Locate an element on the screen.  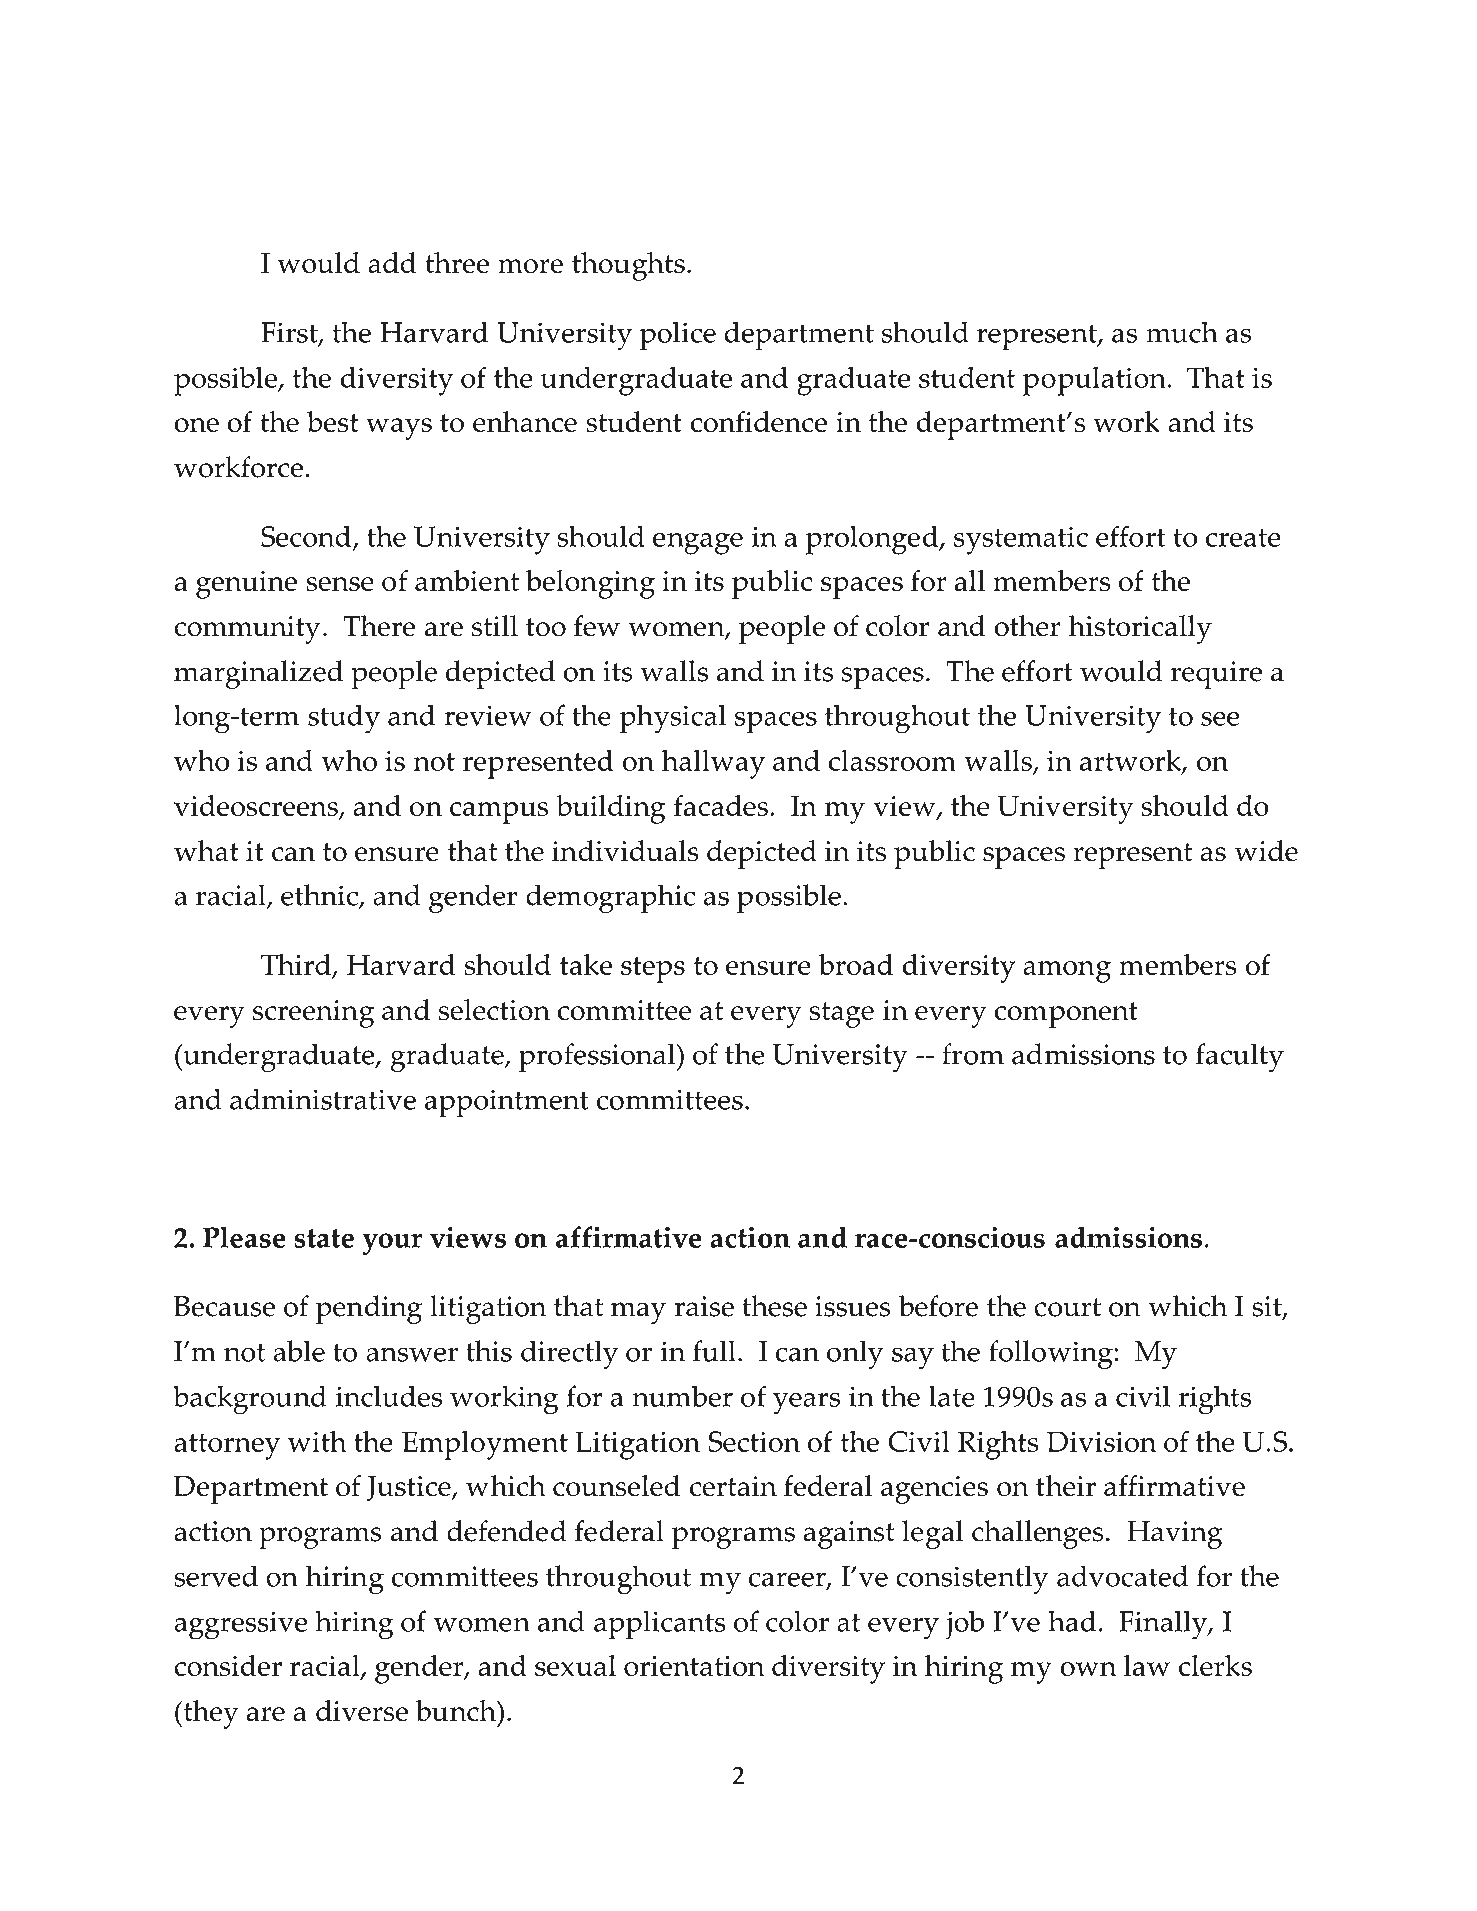
orientation is located at coordinates (694, 1666).
